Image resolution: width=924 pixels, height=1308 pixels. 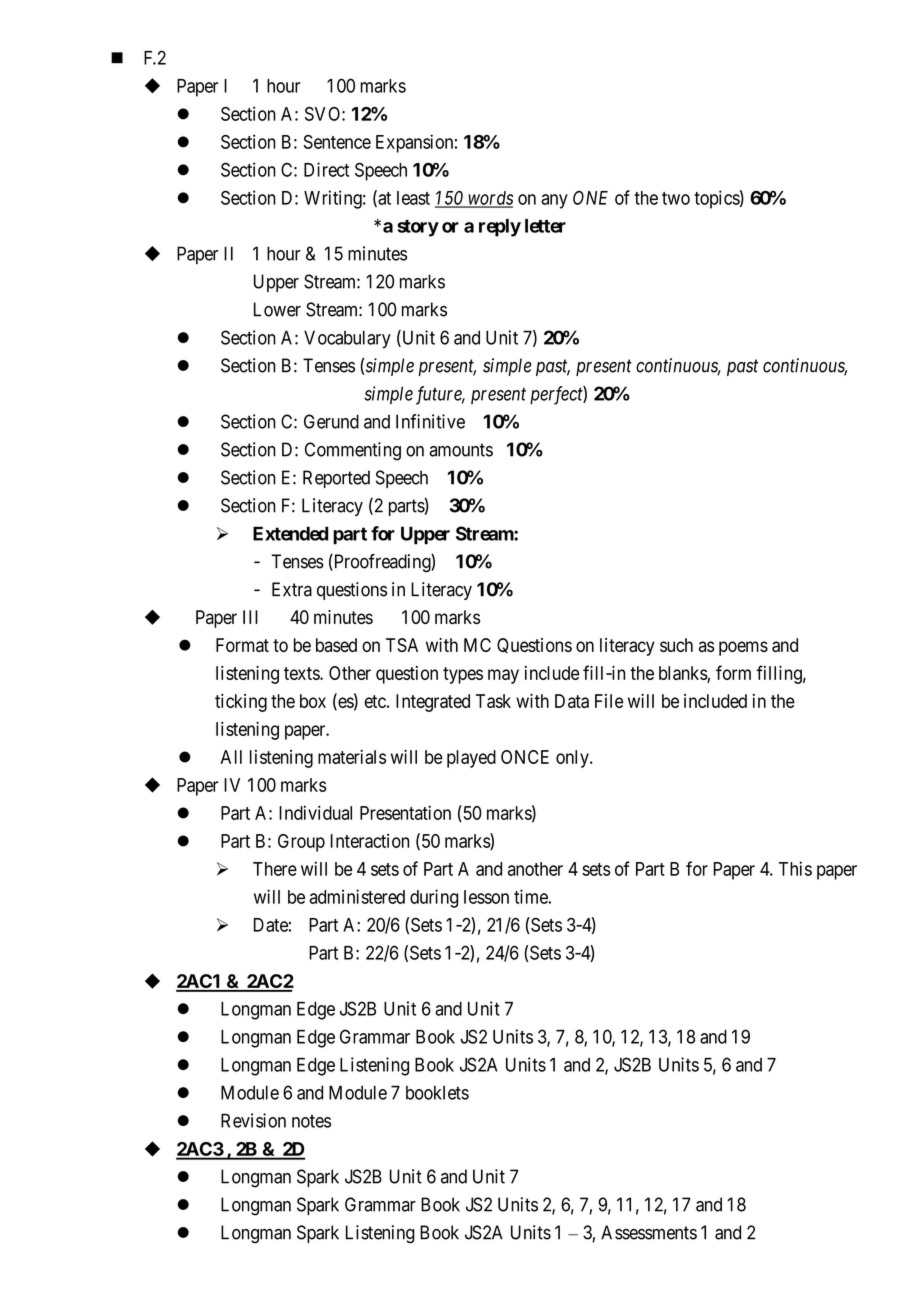 I want to click on two, so click(x=676, y=198).
